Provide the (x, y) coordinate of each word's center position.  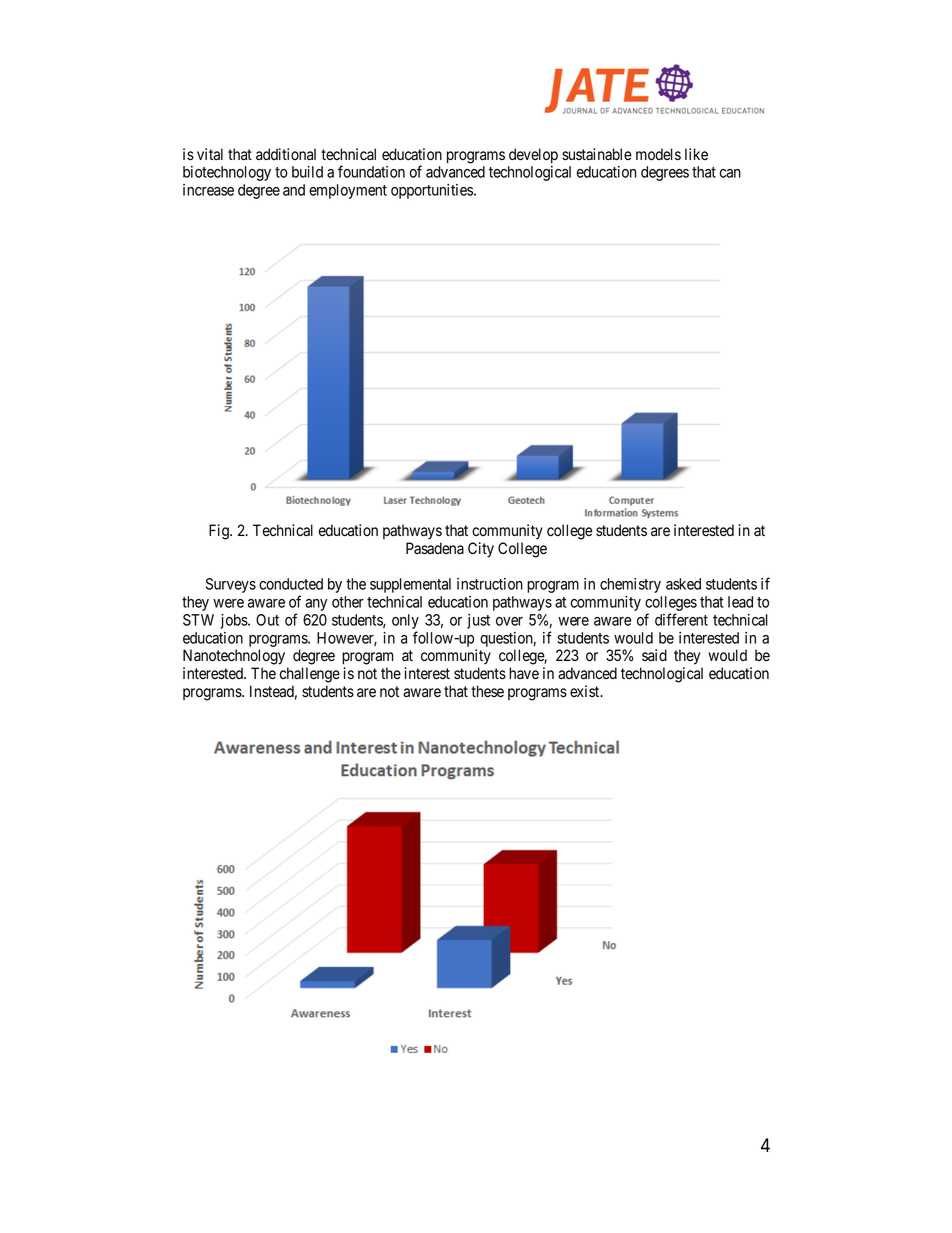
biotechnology (227, 173)
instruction (490, 584)
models (658, 154)
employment (348, 191)
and (294, 190)
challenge (310, 675)
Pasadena (435, 548)
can (730, 173)
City (481, 550)
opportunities (432, 191)
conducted (291, 584)
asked (683, 584)
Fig (220, 532)
